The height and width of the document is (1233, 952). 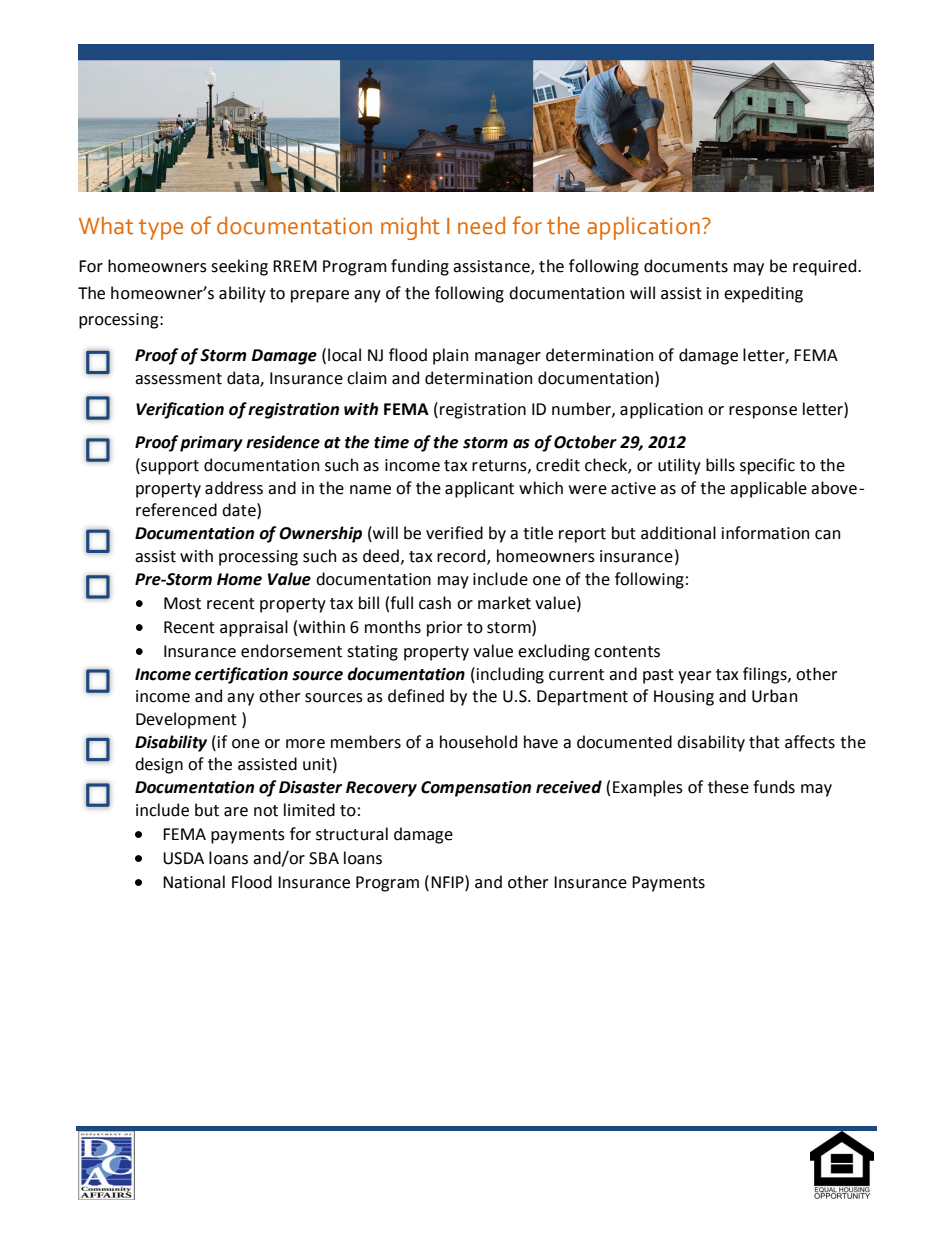 What do you see at coordinates (479, 489) in the document?
I see `applicant` at bounding box center [479, 489].
